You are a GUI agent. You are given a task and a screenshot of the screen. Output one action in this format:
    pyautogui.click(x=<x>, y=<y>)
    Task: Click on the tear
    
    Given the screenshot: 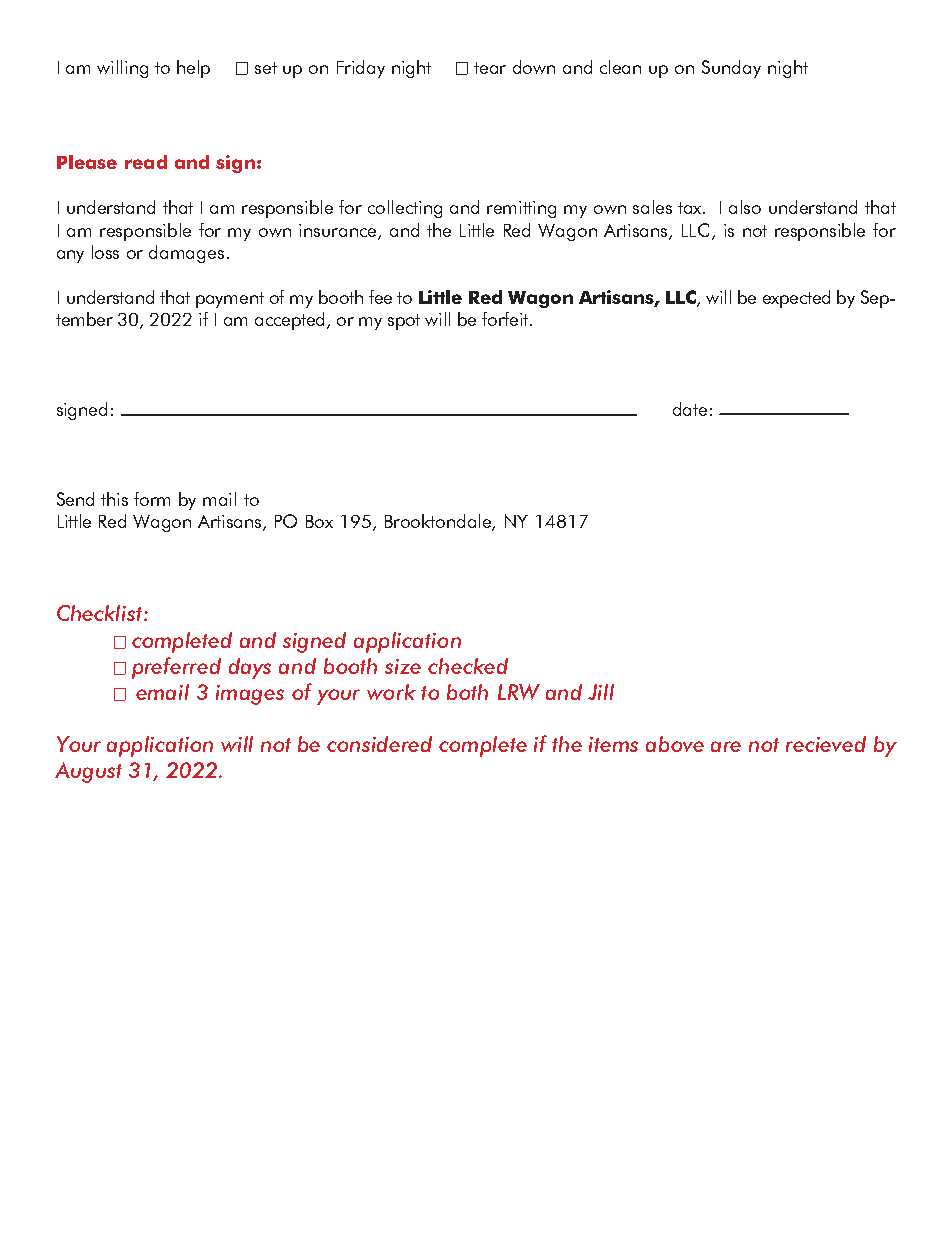 What is the action you would take?
    pyautogui.click(x=490, y=68)
